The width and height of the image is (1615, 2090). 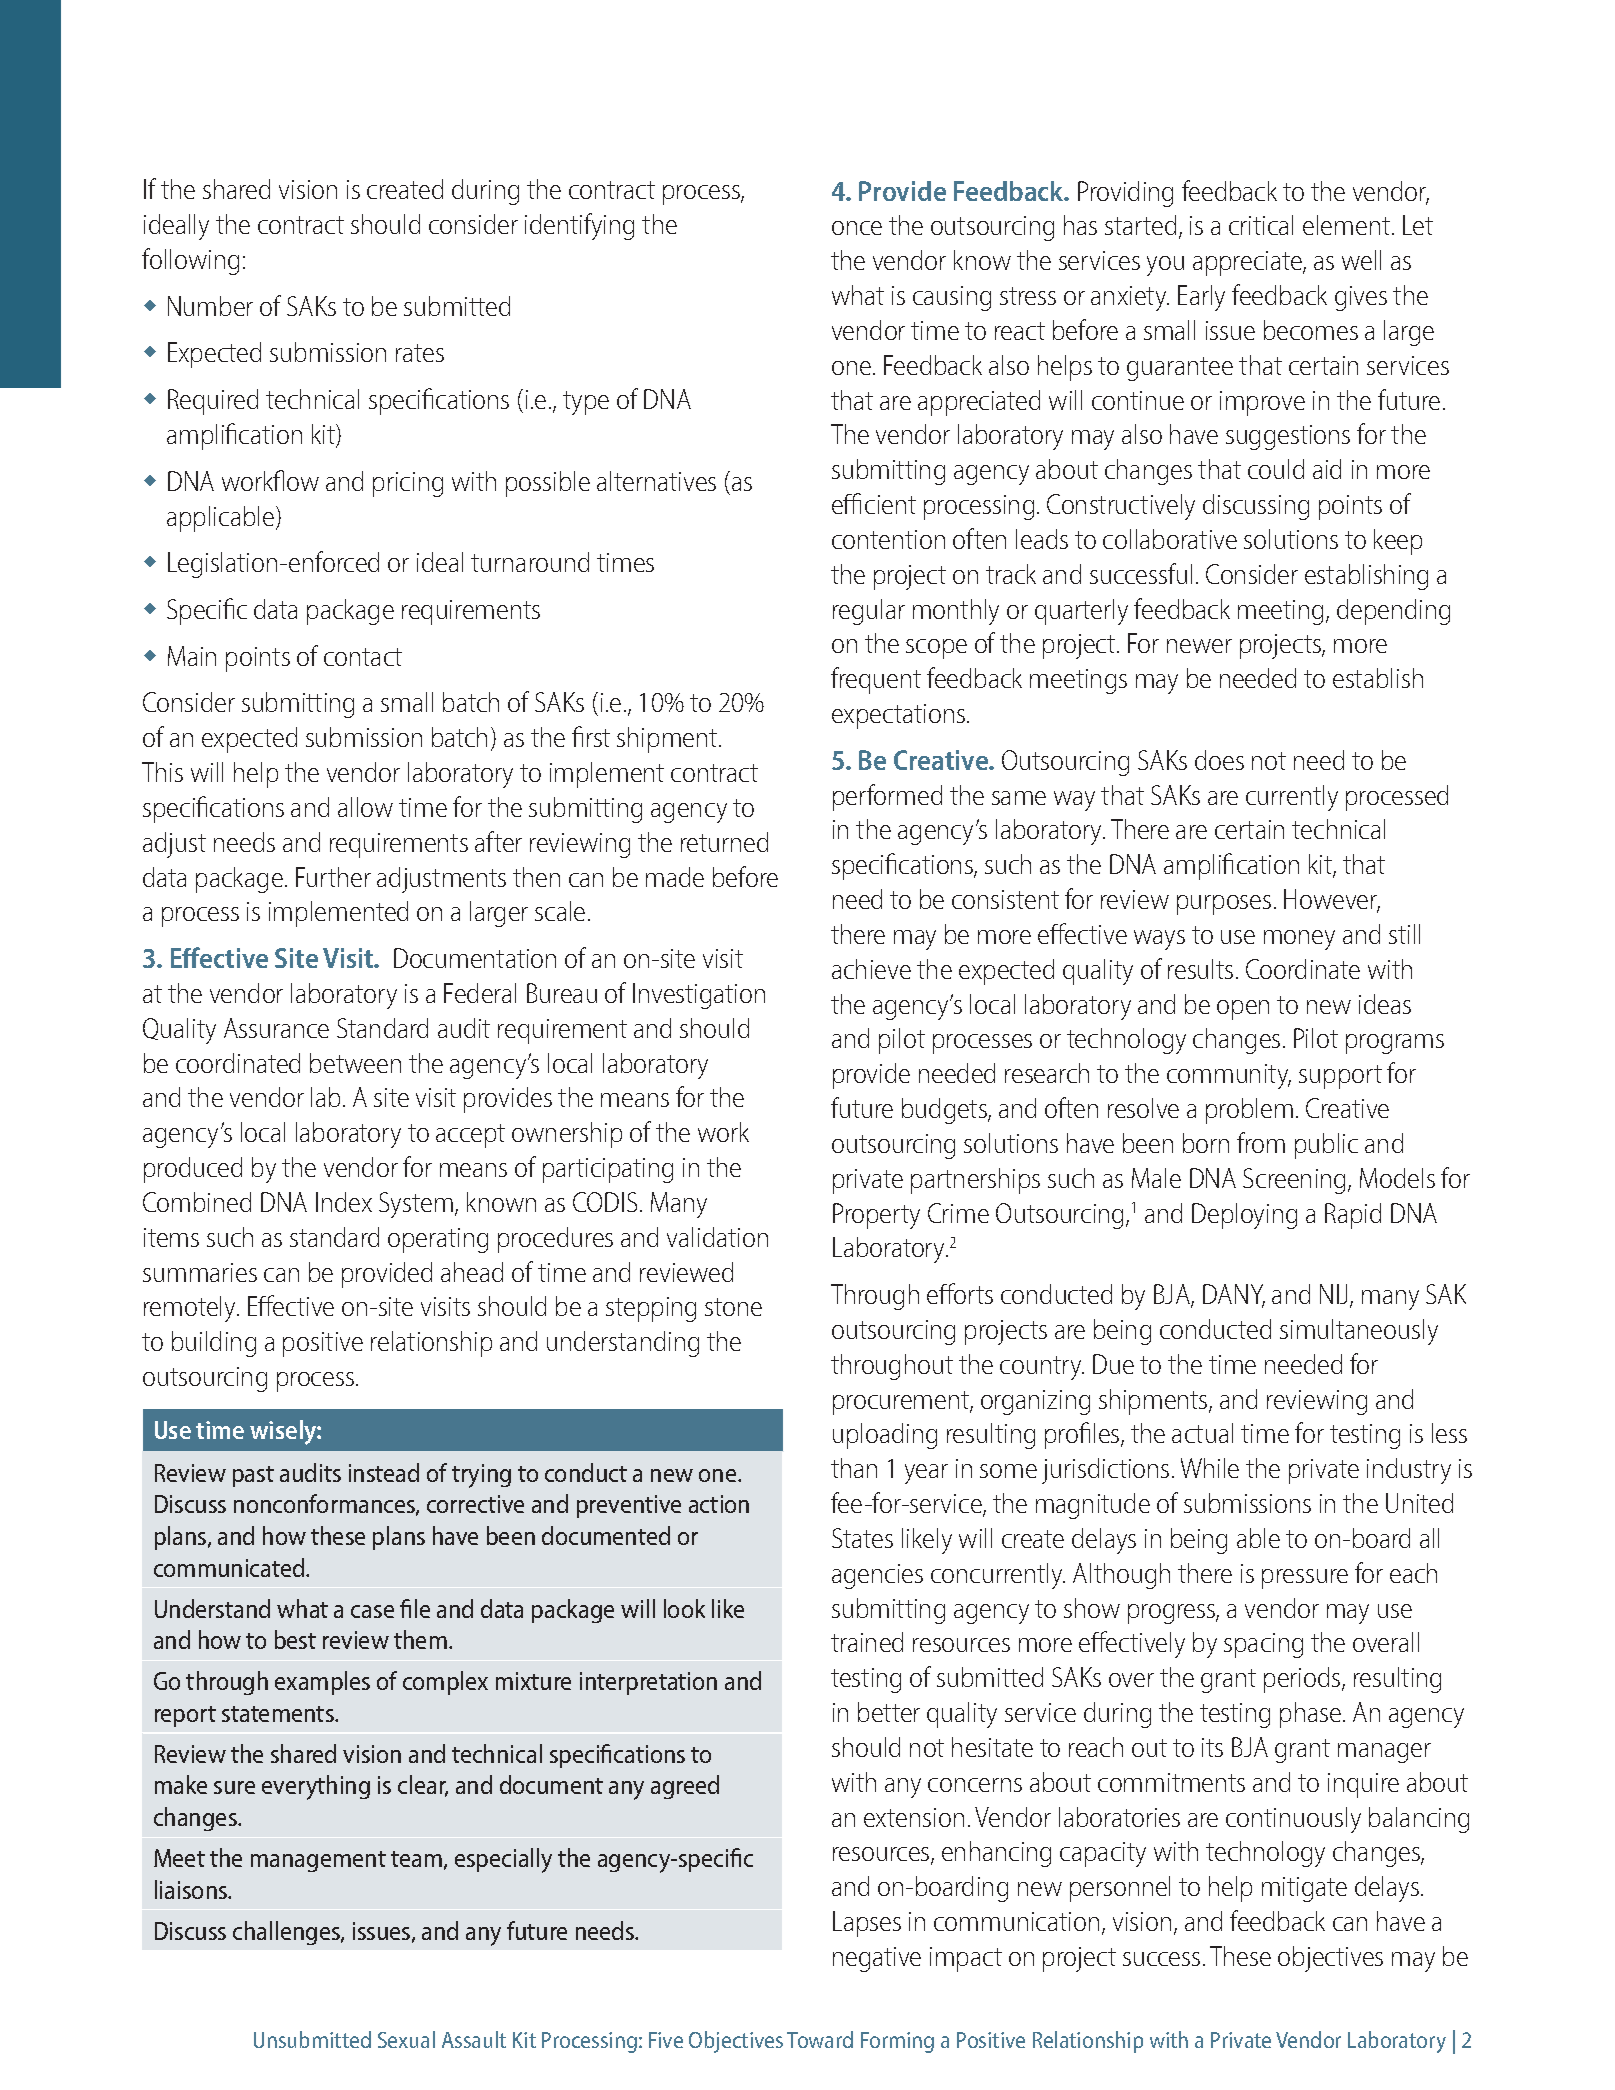 What do you see at coordinates (363, 657) in the image?
I see `contact` at bounding box center [363, 657].
